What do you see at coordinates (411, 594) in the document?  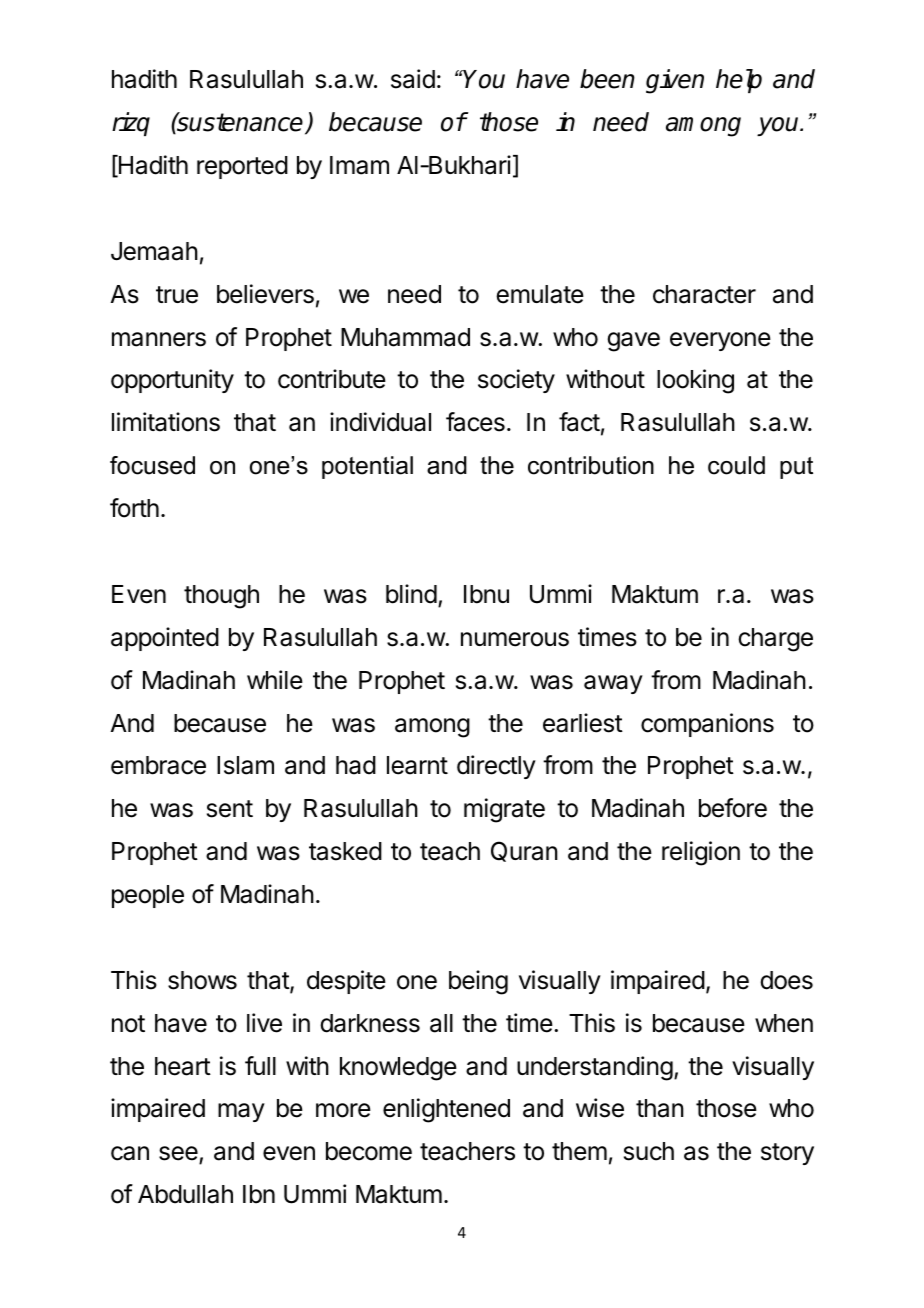 I see `blind` at bounding box center [411, 594].
